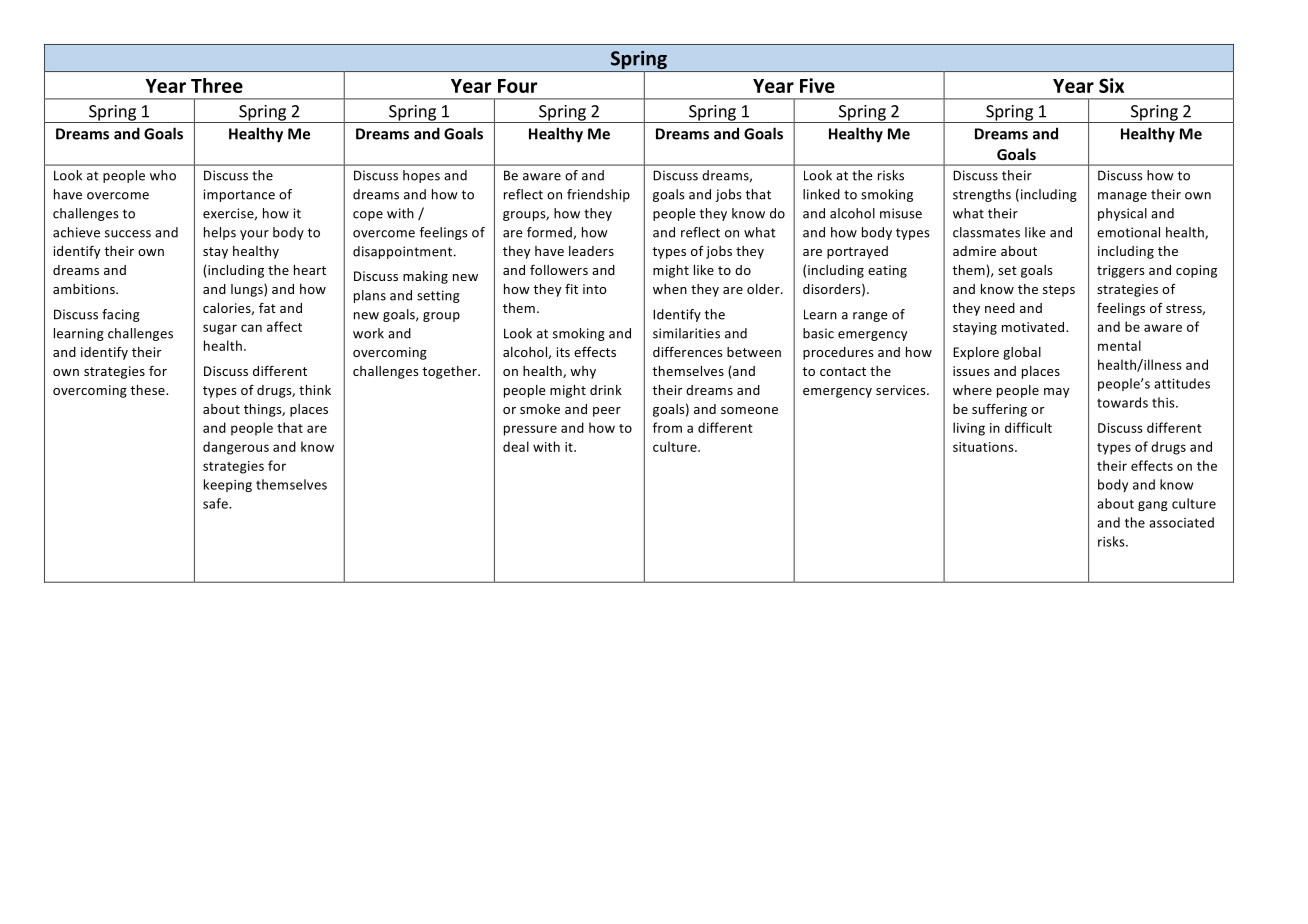 The width and height of the screenshot is (1308, 924). What do you see at coordinates (216, 503) in the screenshot?
I see `safe` at bounding box center [216, 503].
